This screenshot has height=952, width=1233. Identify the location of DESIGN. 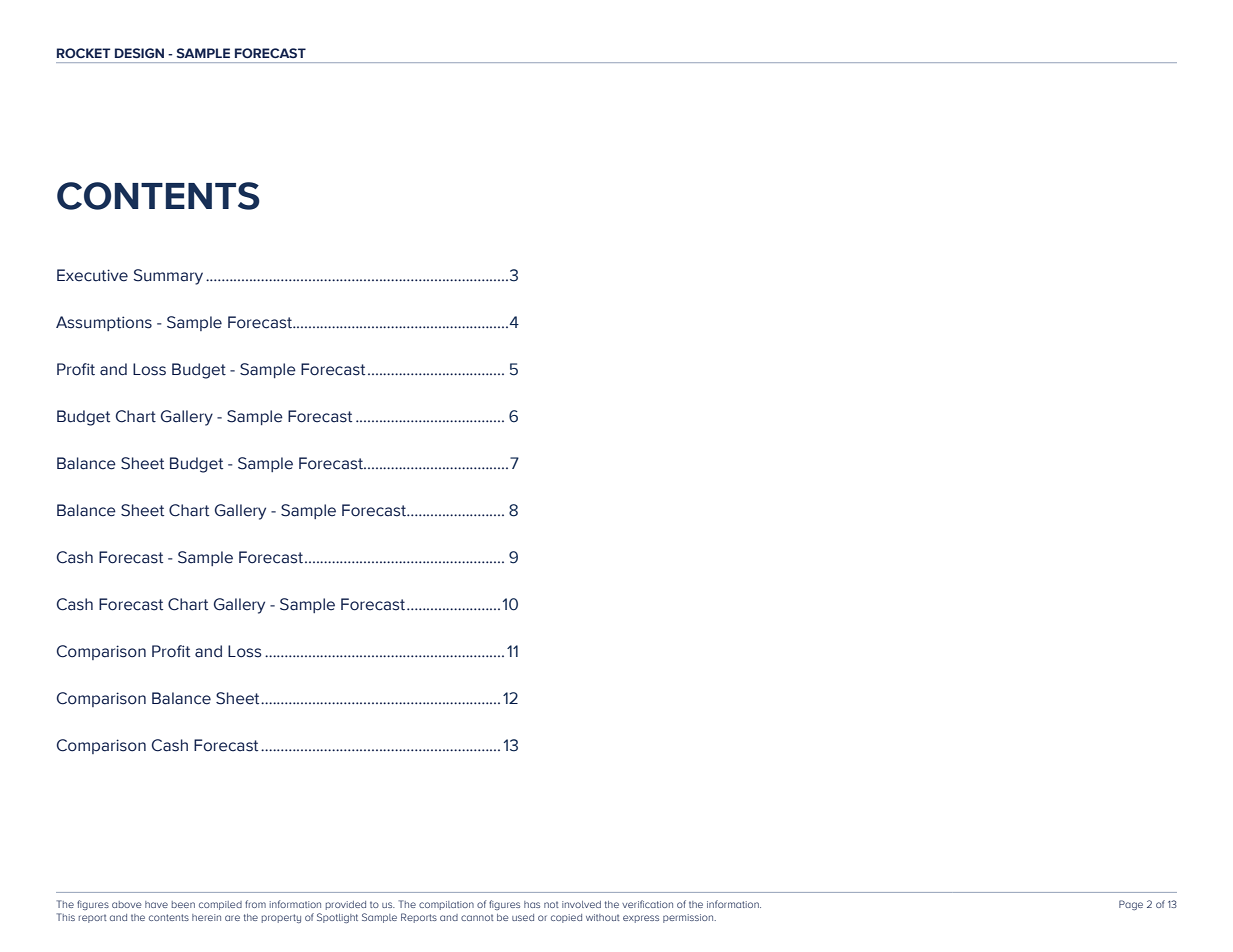
(139, 53).
